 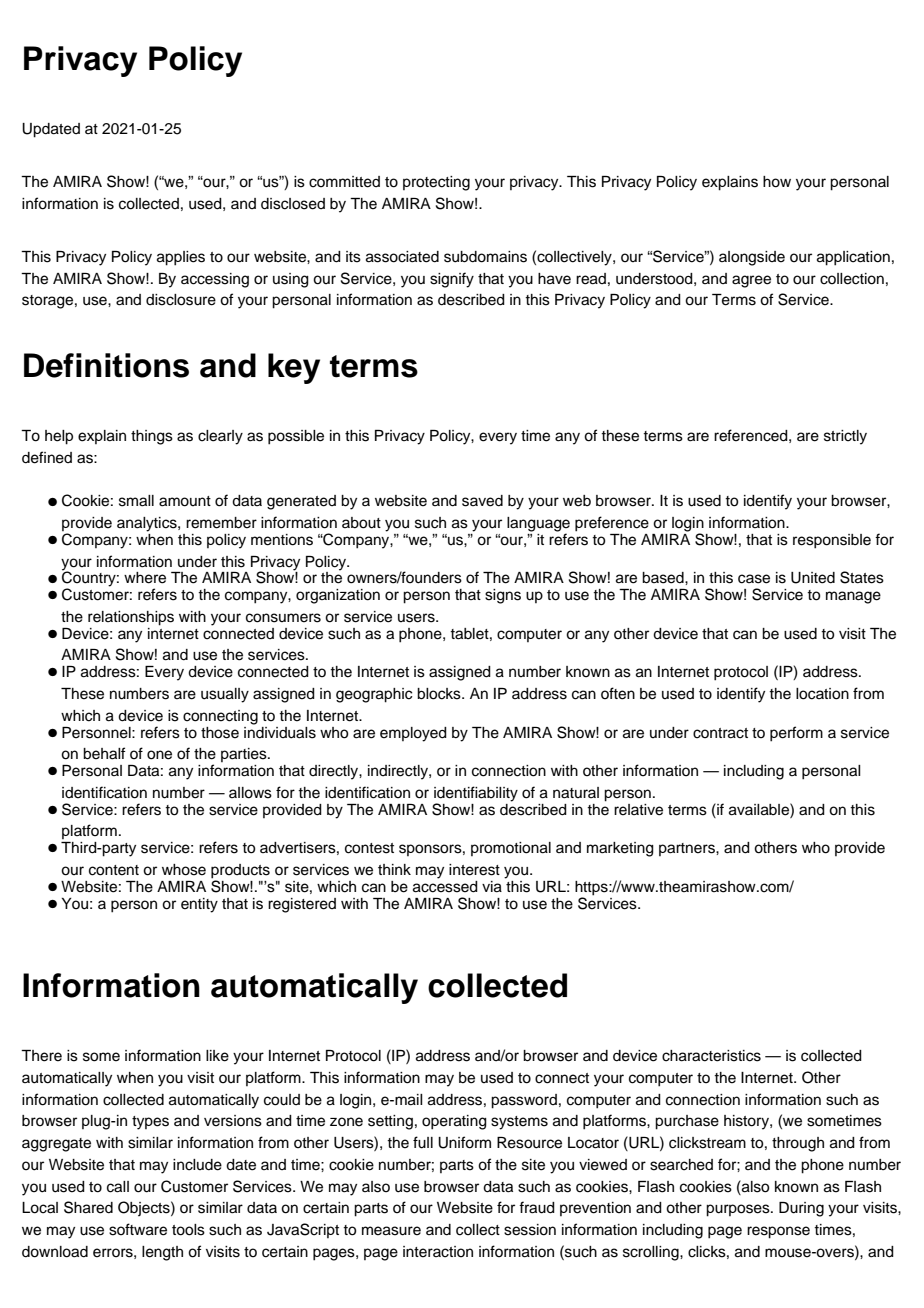 I want to click on things, so click(x=152, y=437).
